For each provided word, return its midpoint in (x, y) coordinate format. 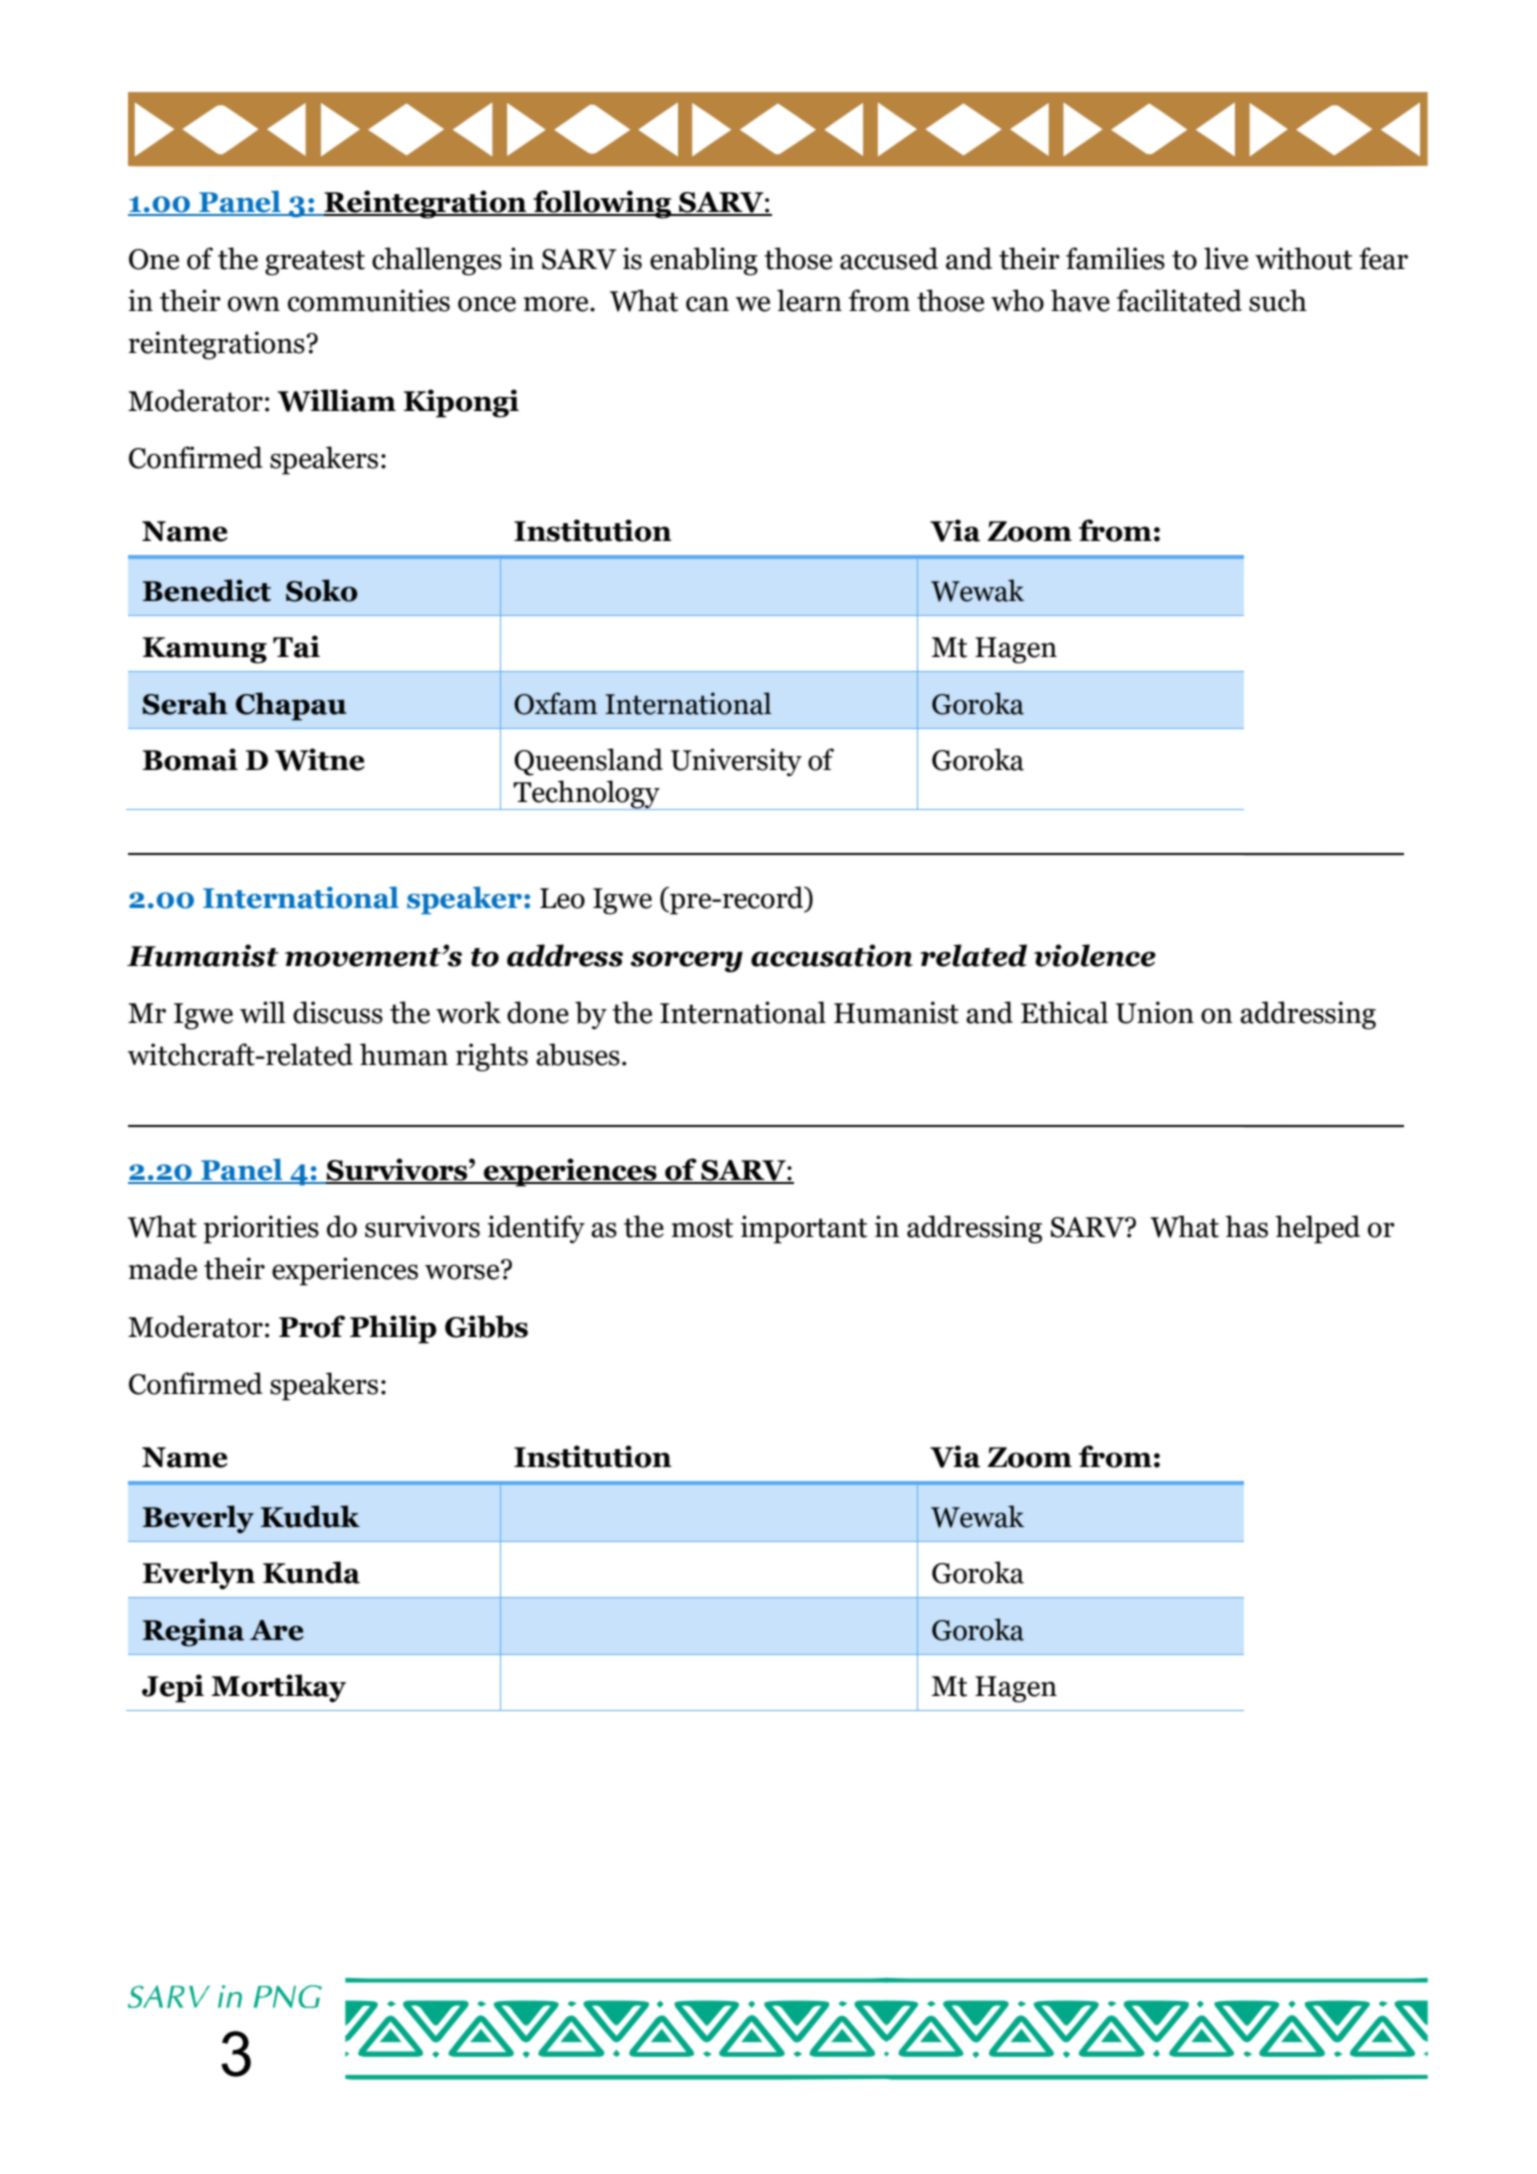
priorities (261, 1229)
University (736, 762)
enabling (704, 261)
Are (277, 1630)
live (1226, 258)
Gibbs (486, 1326)
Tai (296, 646)
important (804, 1229)
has (1246, 1226)
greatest (315, 263)
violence (1095, 955)
